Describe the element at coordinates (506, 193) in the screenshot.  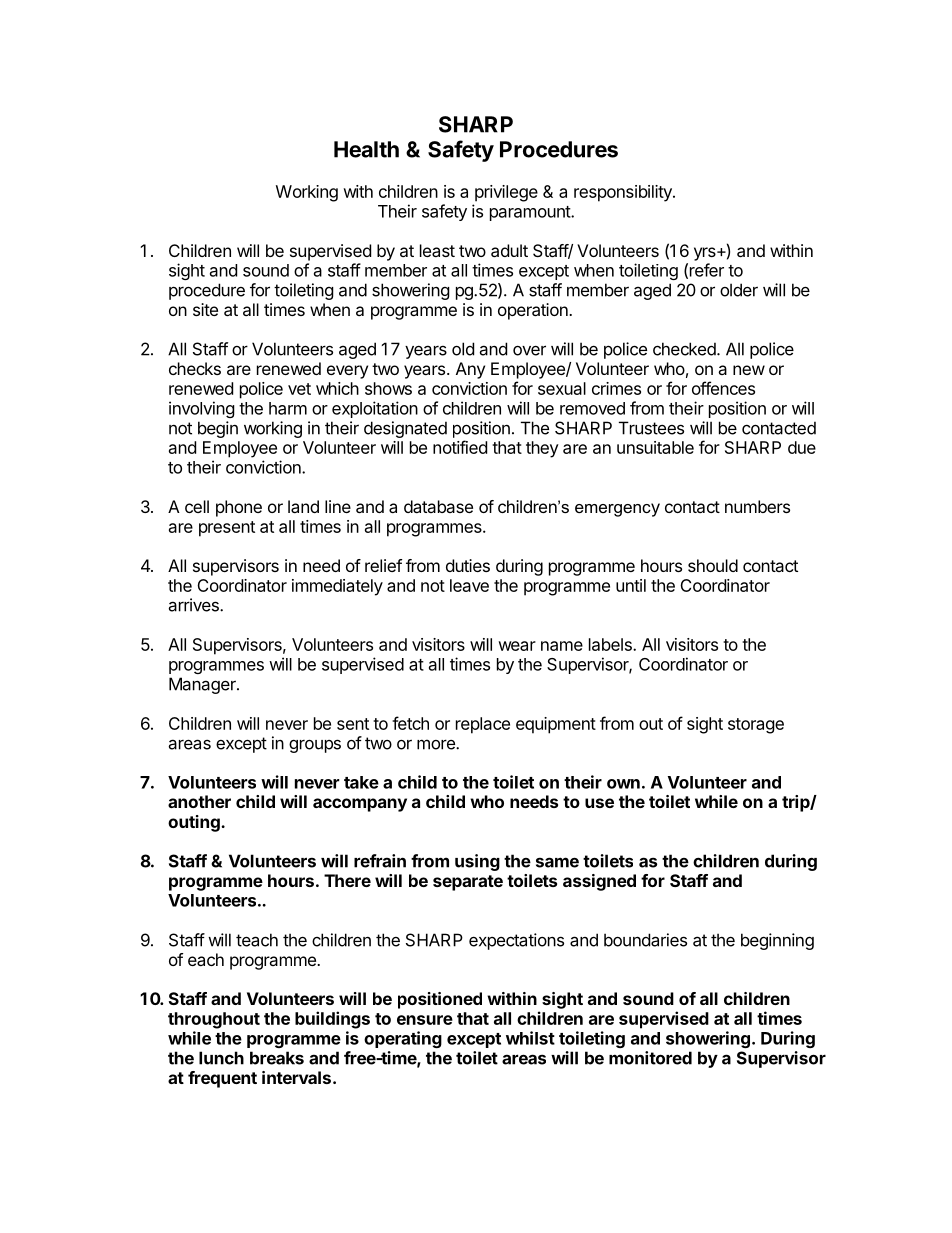
I see `privilege` at that location.
